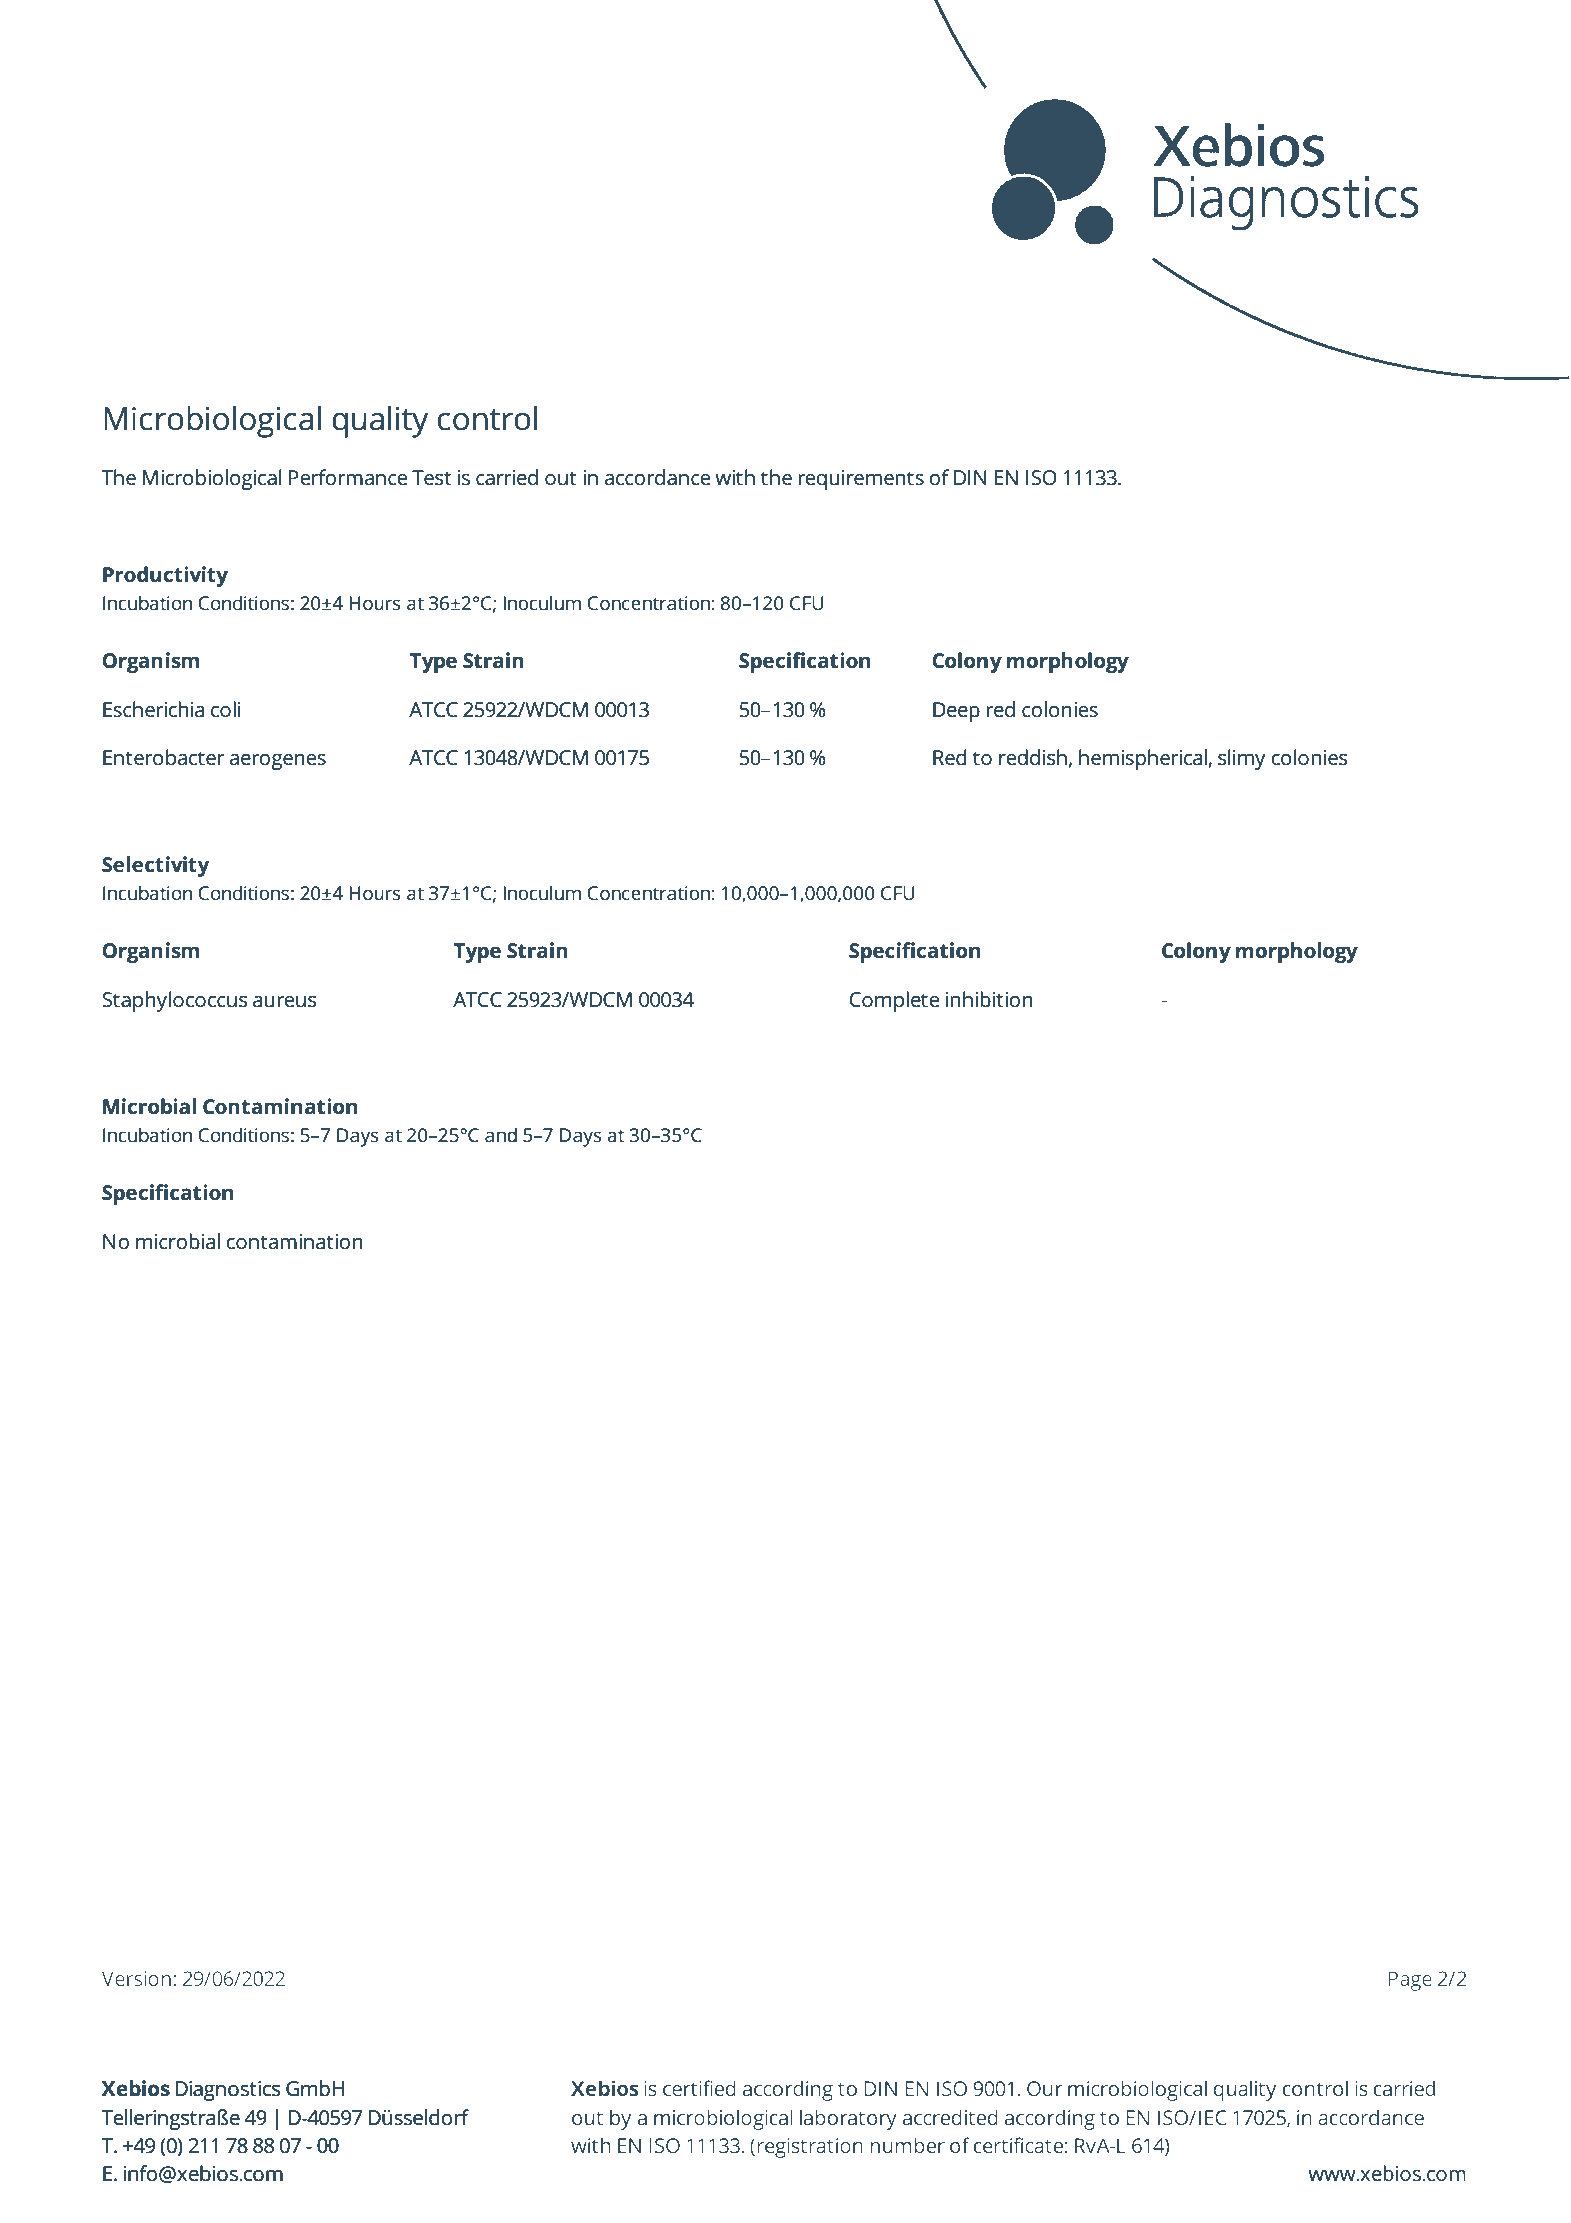 The height and width of the screenshot is (2223, 1571). Describe the element at coordinates (501, 1134) in the screenshot. I see `and` at that location.
